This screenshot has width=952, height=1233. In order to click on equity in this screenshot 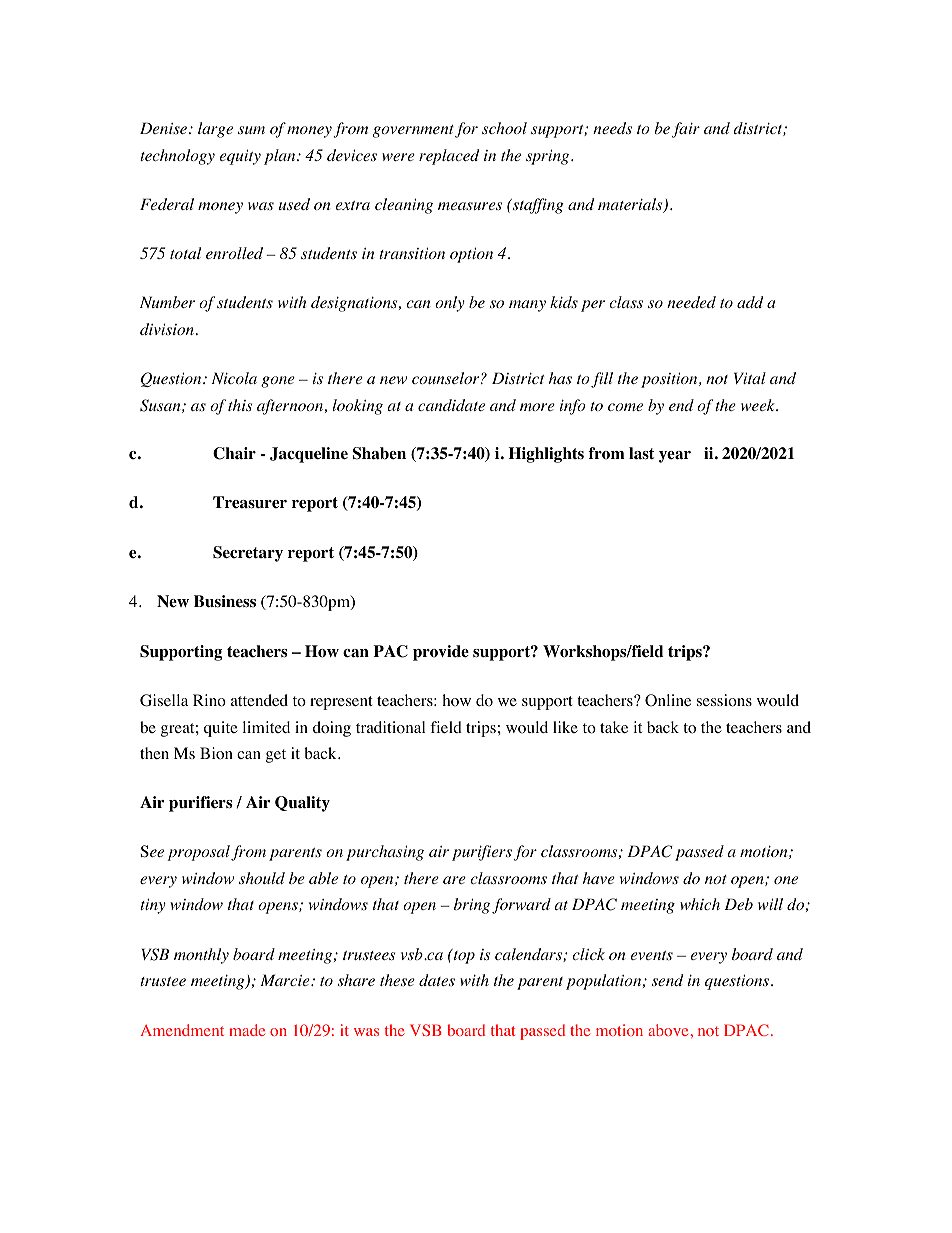, I will do `click(240, 157)`.
